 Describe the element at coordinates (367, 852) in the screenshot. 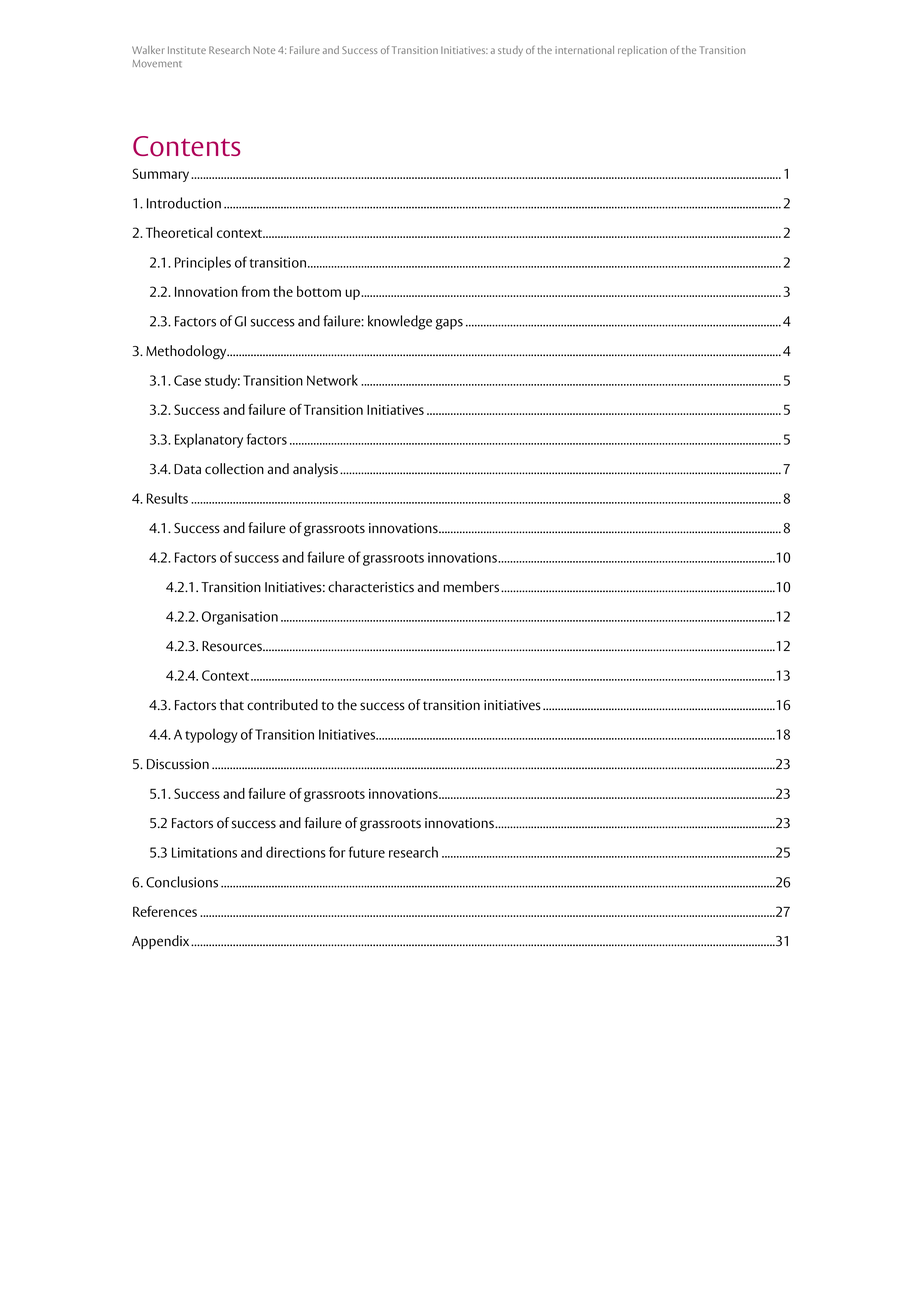

I see `future` at that location.
